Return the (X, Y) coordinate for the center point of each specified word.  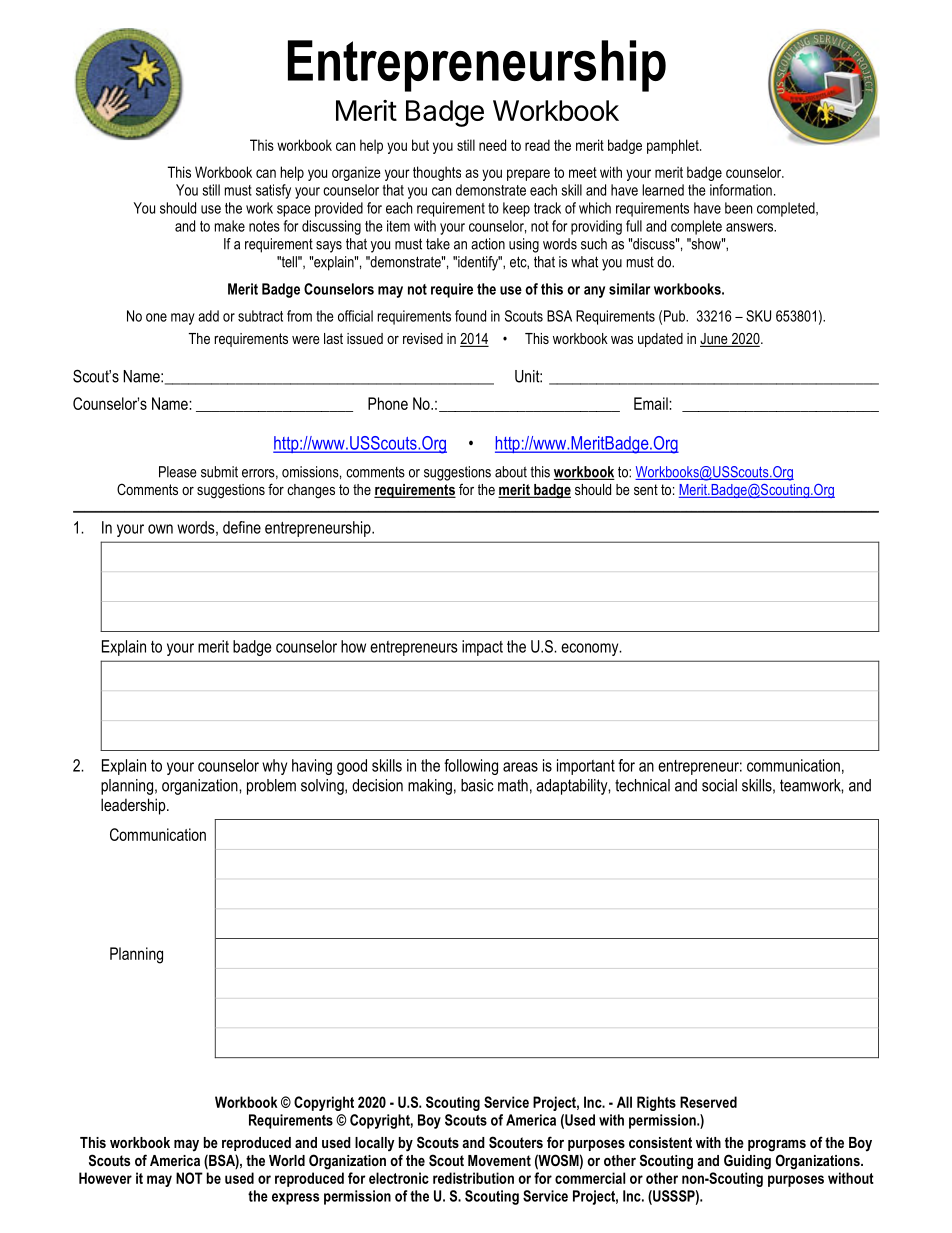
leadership (134, 806)
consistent (660, 1142)
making (430, 787)
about (511, 472)
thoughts (437, 173)
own (160, 529)
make (230, 226)
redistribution (473, 1178)
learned (663, 190)
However (105, 1178)
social (719, 785)
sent (646, 489)
